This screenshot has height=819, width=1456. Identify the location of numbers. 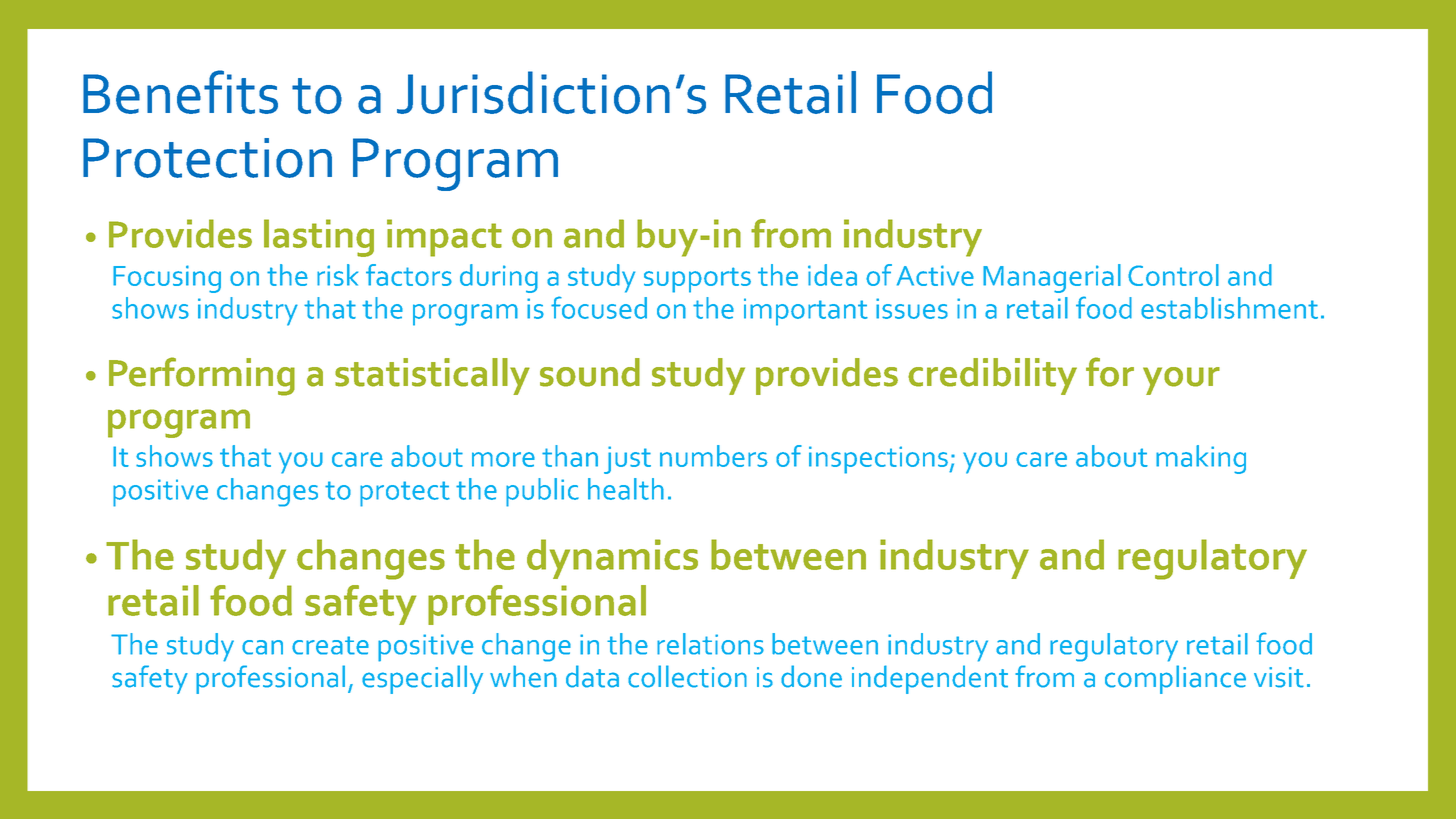
(714, 456).
